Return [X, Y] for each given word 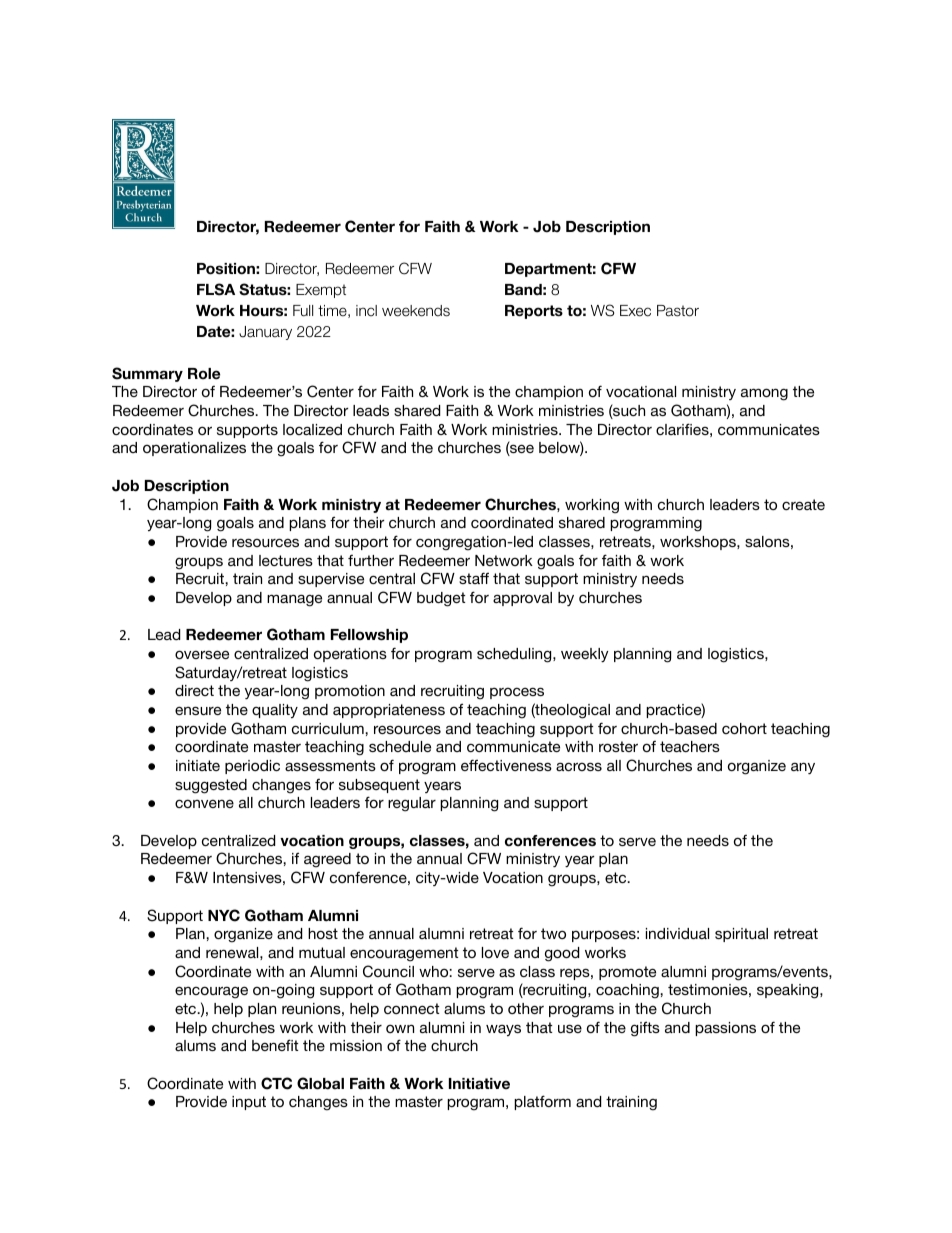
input [249, 1103]
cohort [744, 728]
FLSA [216, 289]
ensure [198, 710]
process [517, 693]
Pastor [678, 311]
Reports [534, 312]
